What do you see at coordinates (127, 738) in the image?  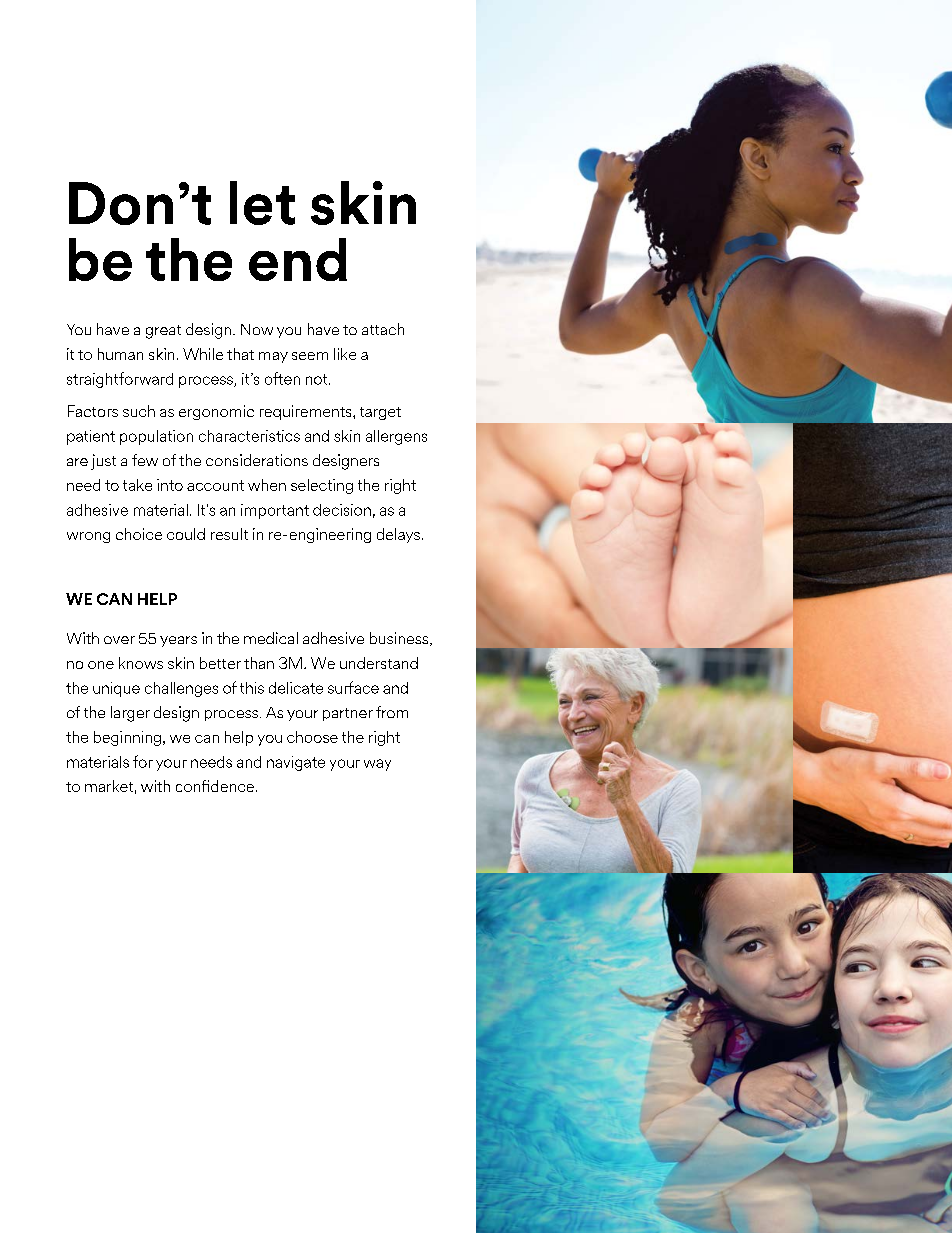 I see `beginning` at bounding box center [127, 738].
